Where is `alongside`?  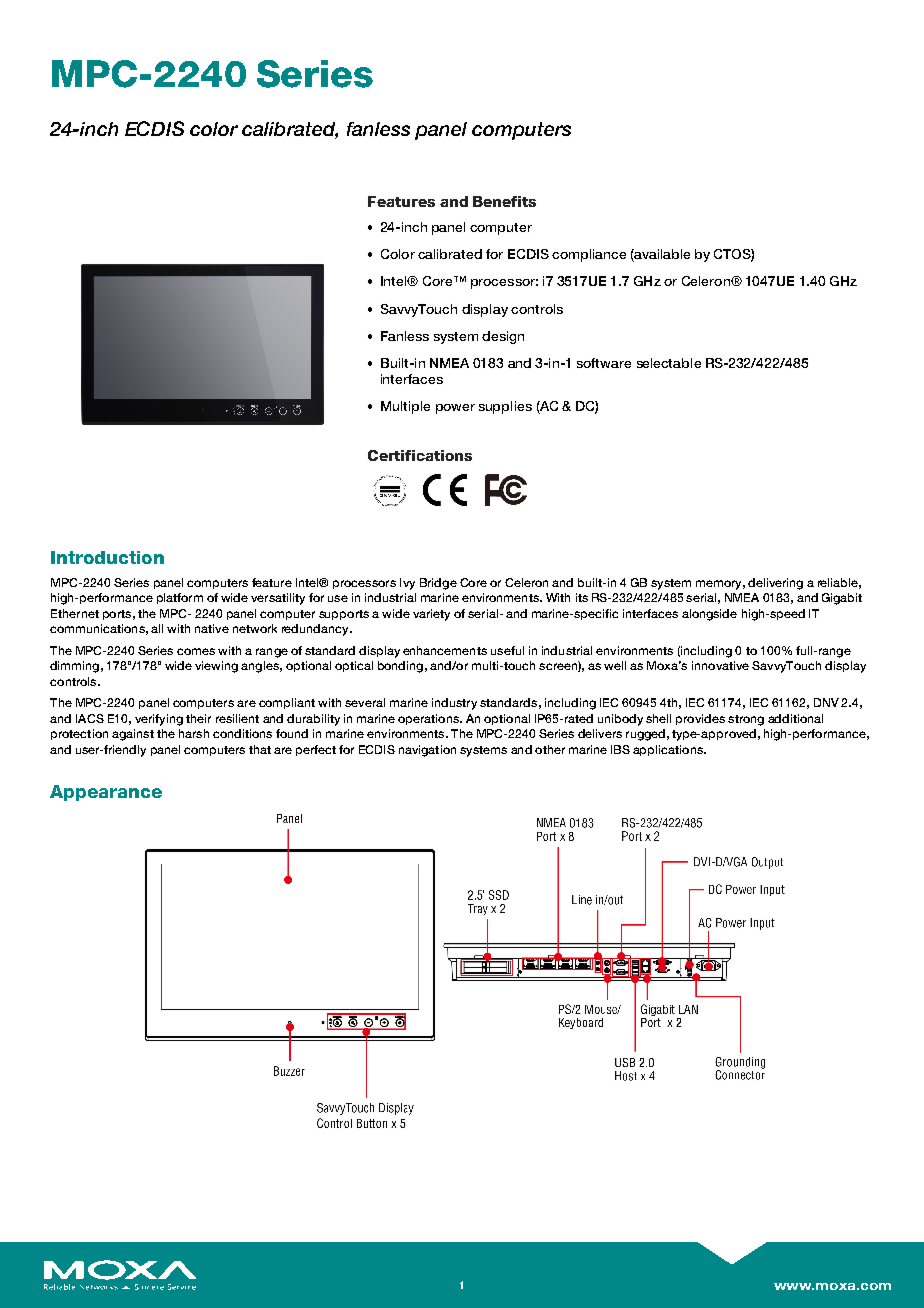 alongside is located at coordinates (709, 615).
